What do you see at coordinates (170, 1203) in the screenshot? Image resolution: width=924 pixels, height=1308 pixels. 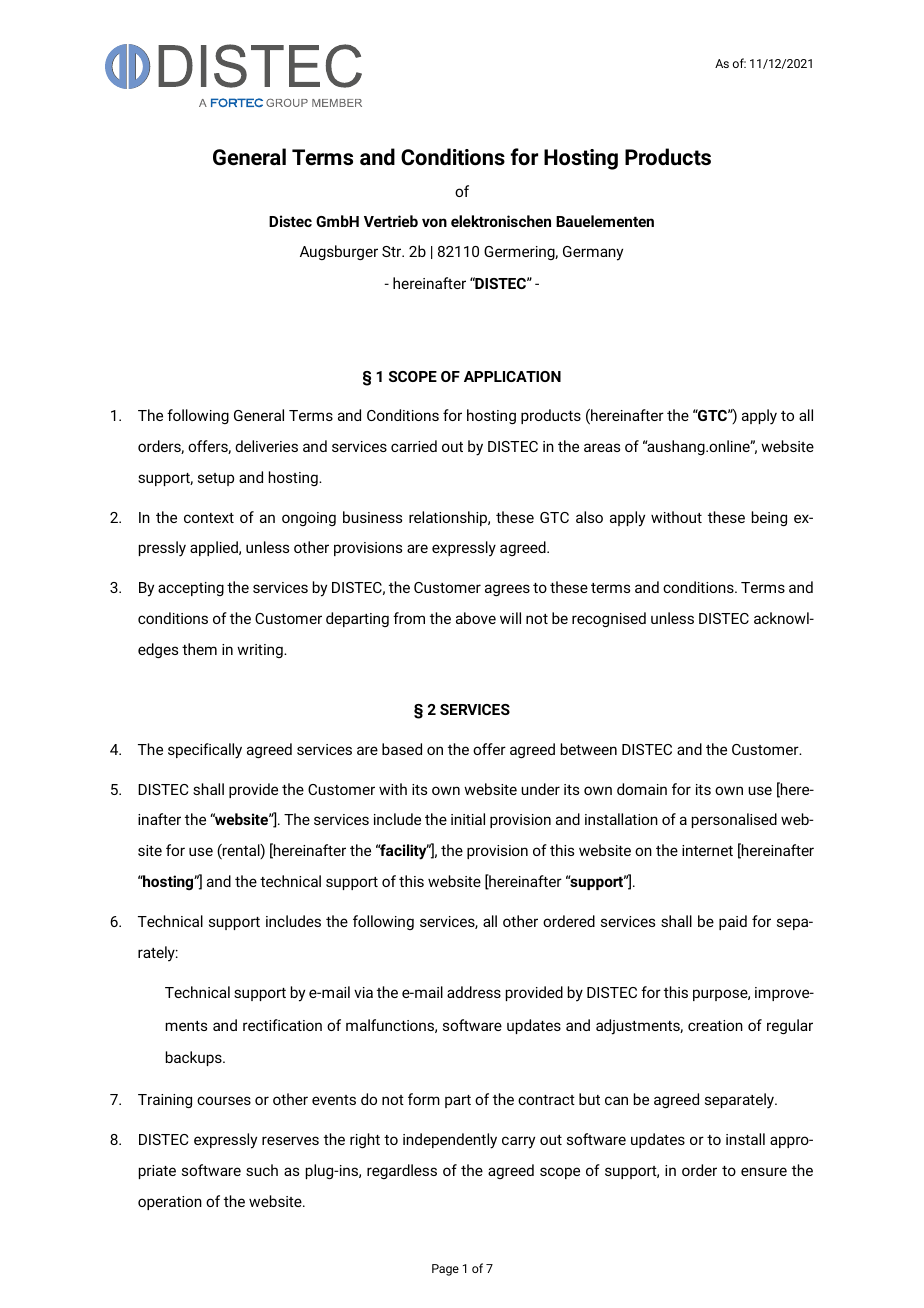 I see `operation` at bounding box center [170, 1203].
